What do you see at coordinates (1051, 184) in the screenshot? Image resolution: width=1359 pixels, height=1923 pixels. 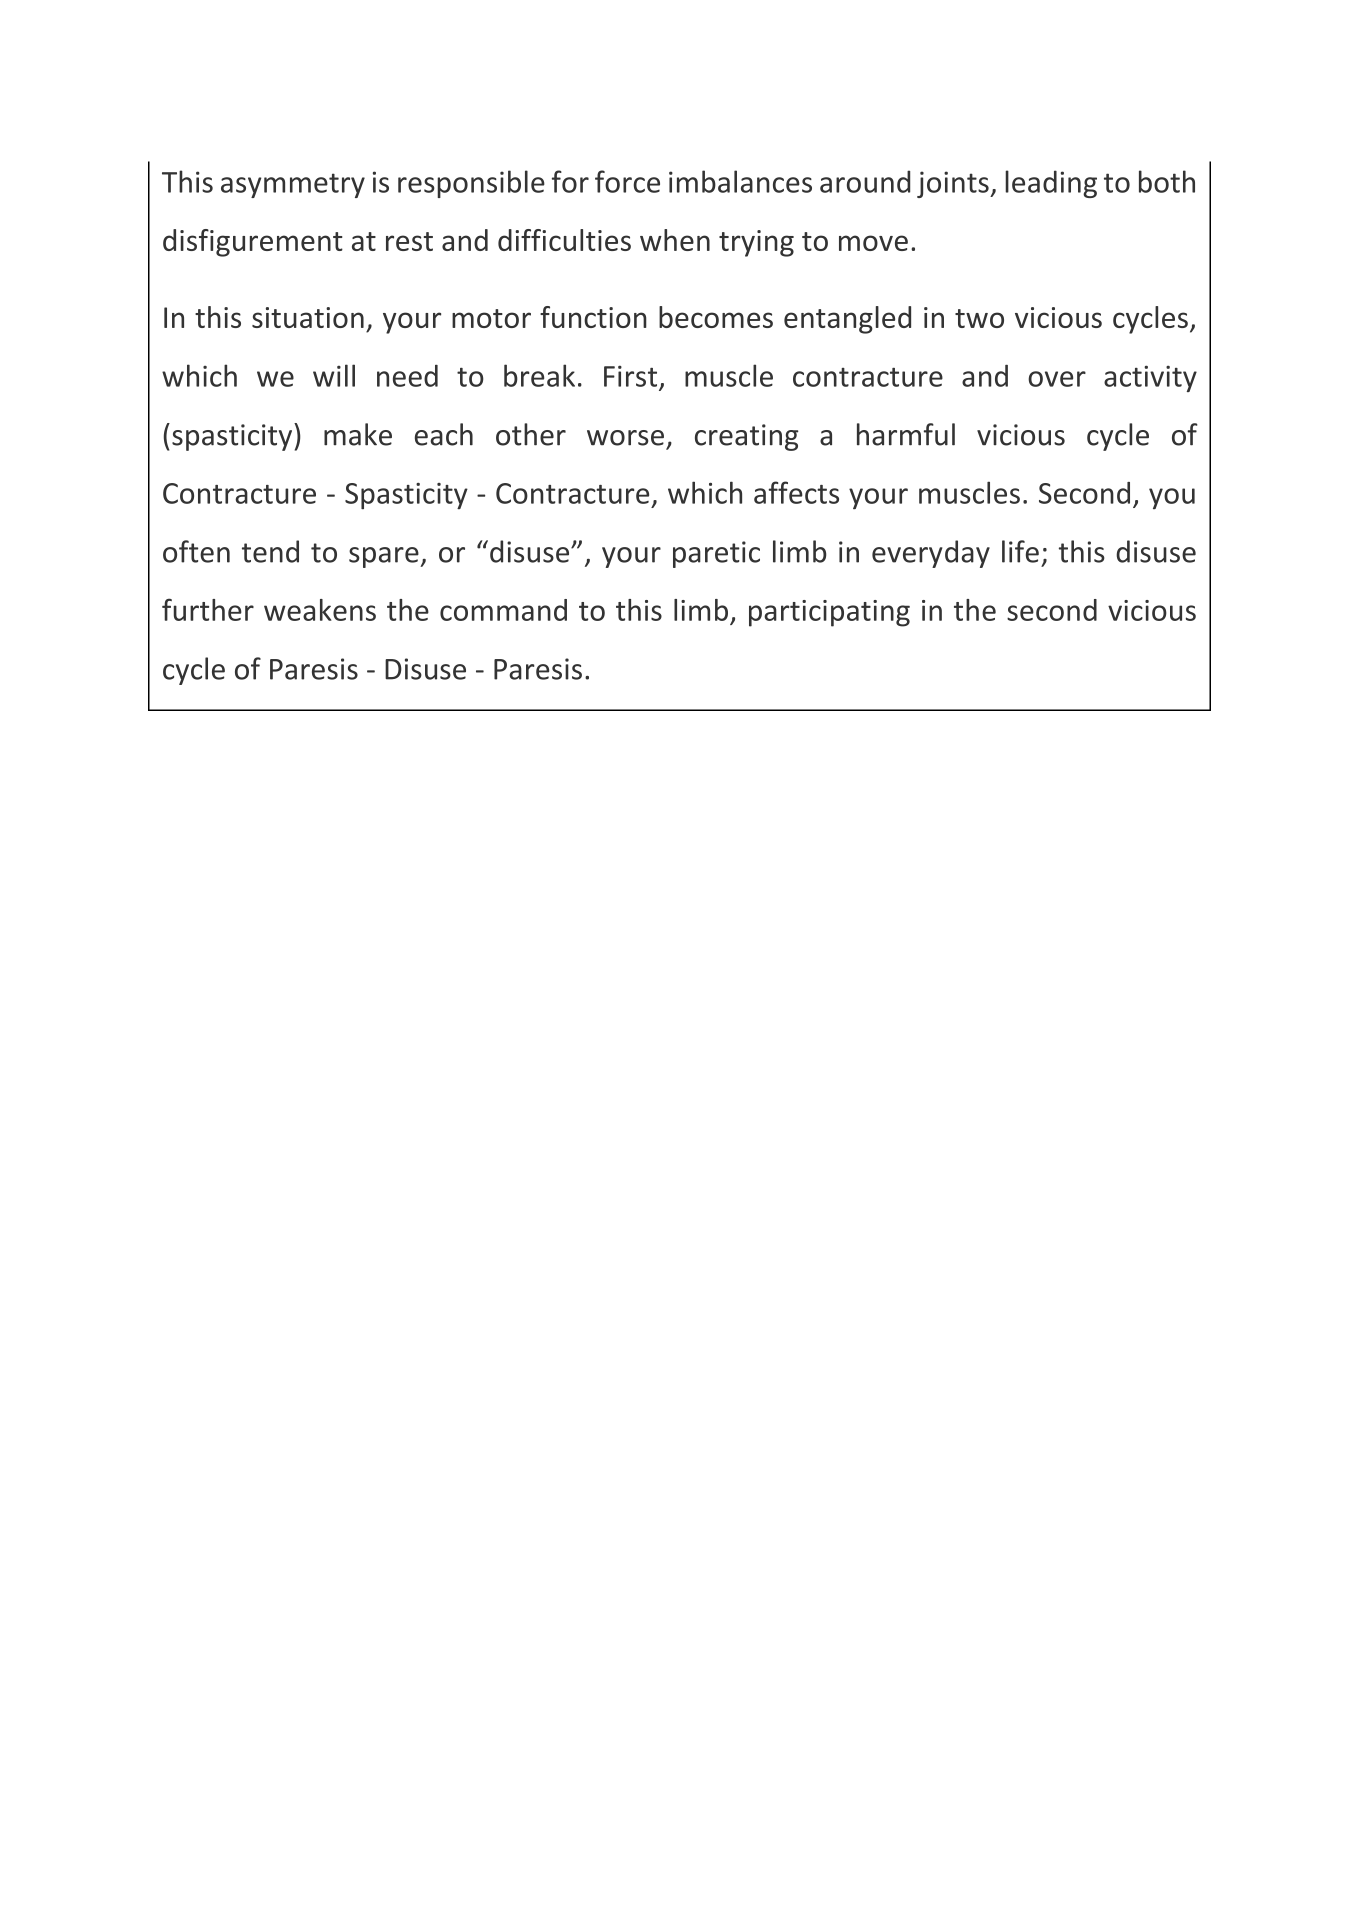 I see `leading` at bounding box center [1051, 184].
